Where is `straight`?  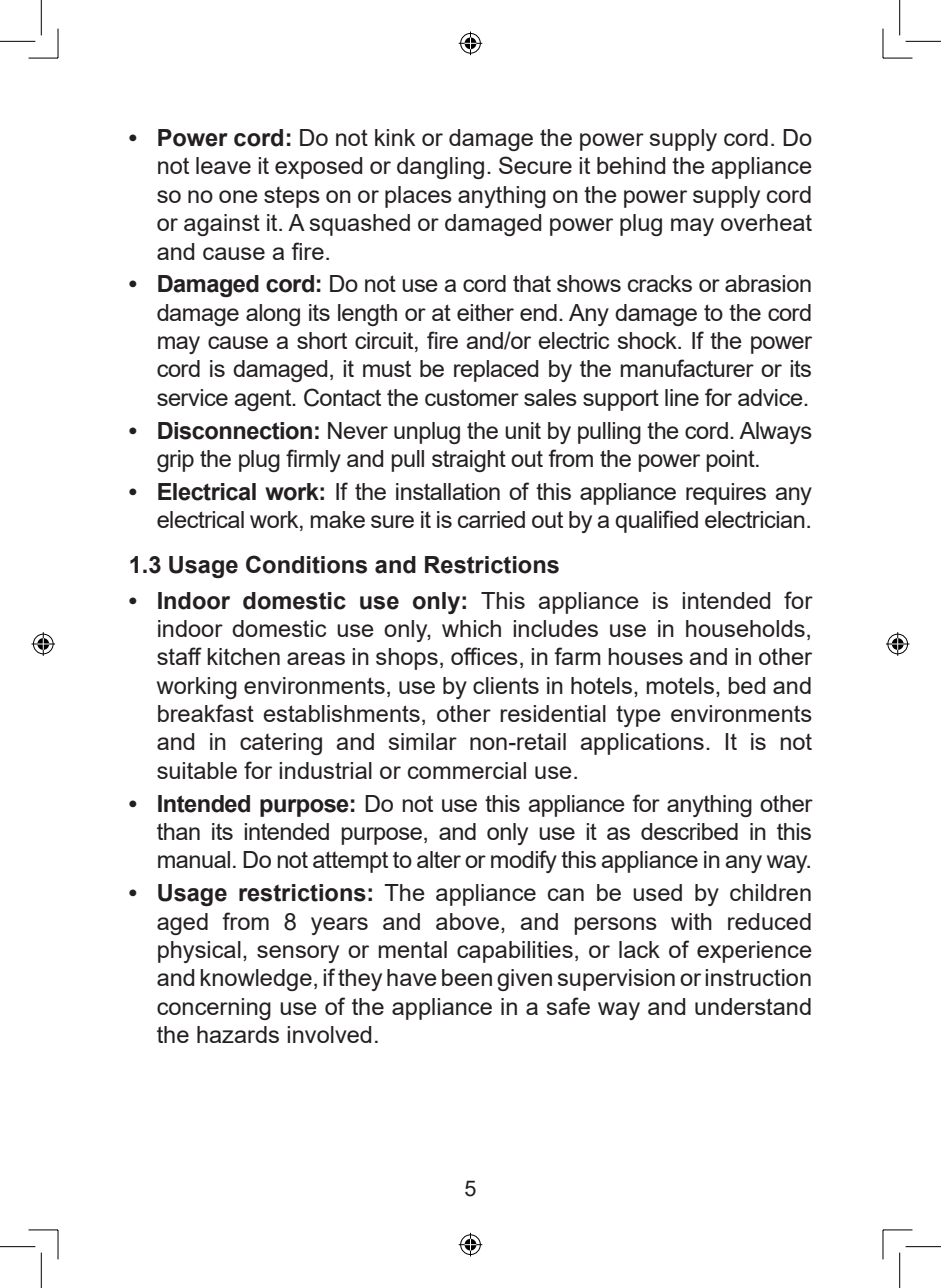 straight is located at coordinates (469, 461).
